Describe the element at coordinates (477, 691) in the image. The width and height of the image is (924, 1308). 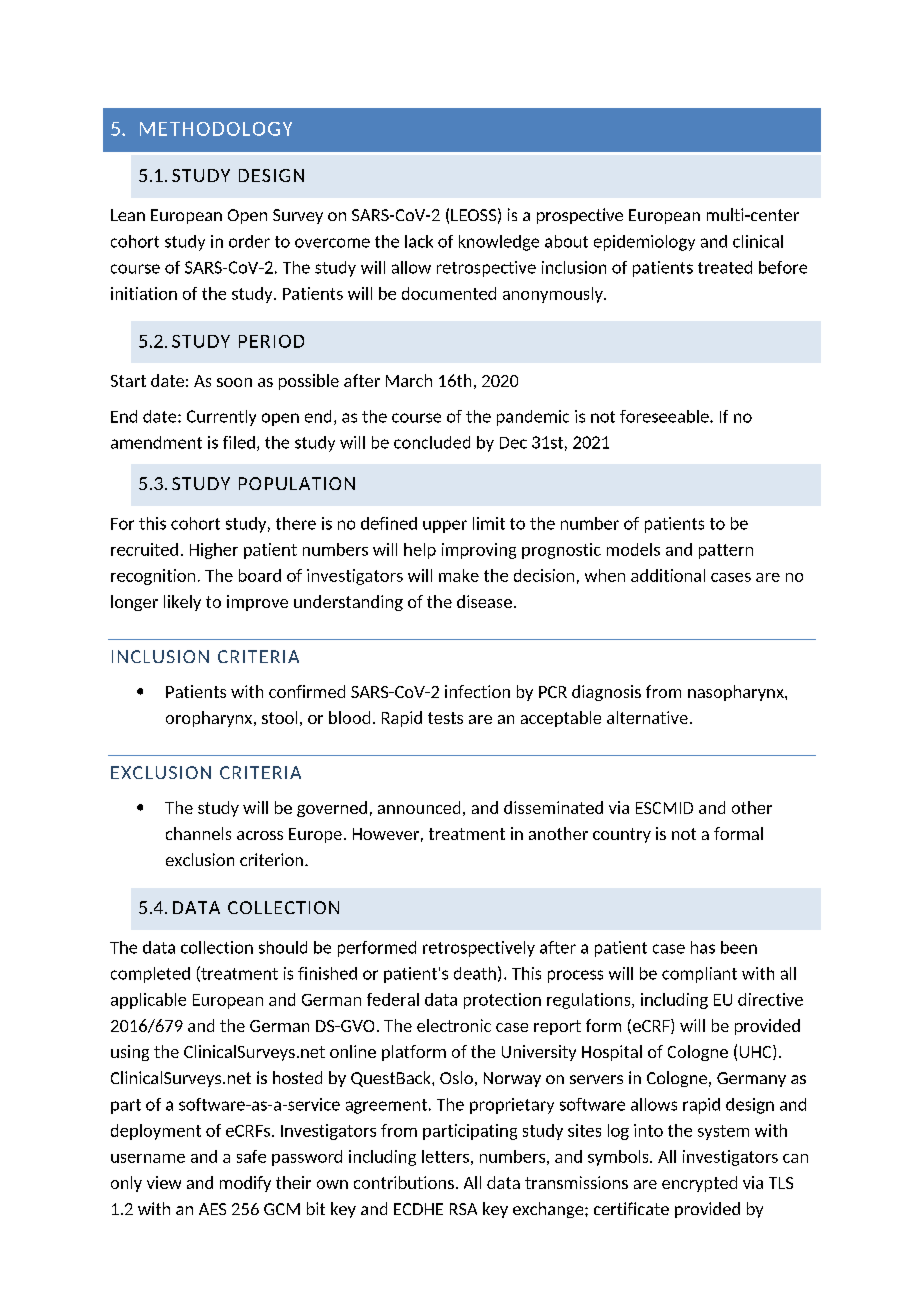
I see `infection` at that location.
